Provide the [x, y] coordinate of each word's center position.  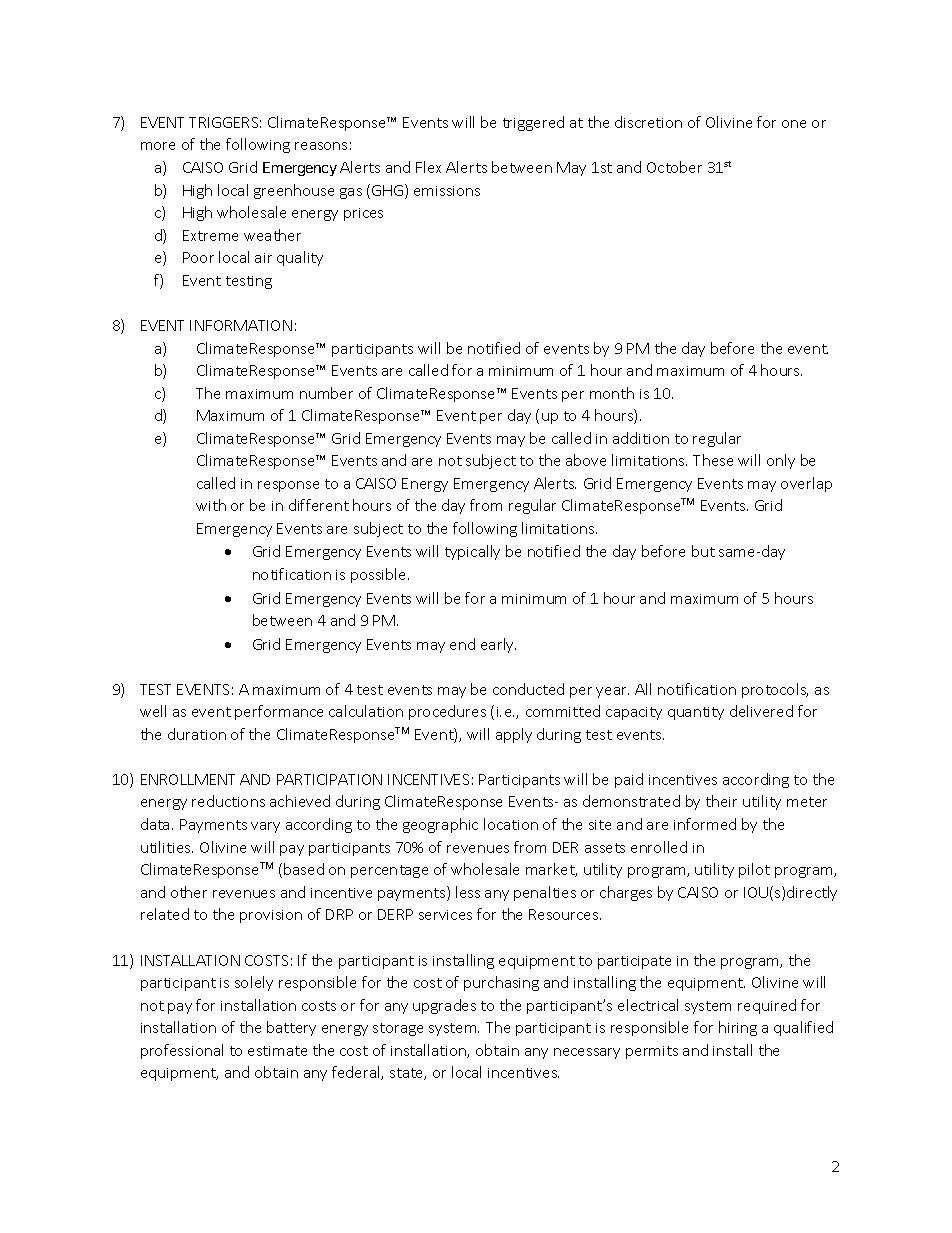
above [586, 460]
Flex [428, 167]
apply [514, 735]
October [674, 167]
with [211, 505]
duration [197, 734]
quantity [696, 713]
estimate [277, 1051]
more [158, 146]
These [713, 460]
